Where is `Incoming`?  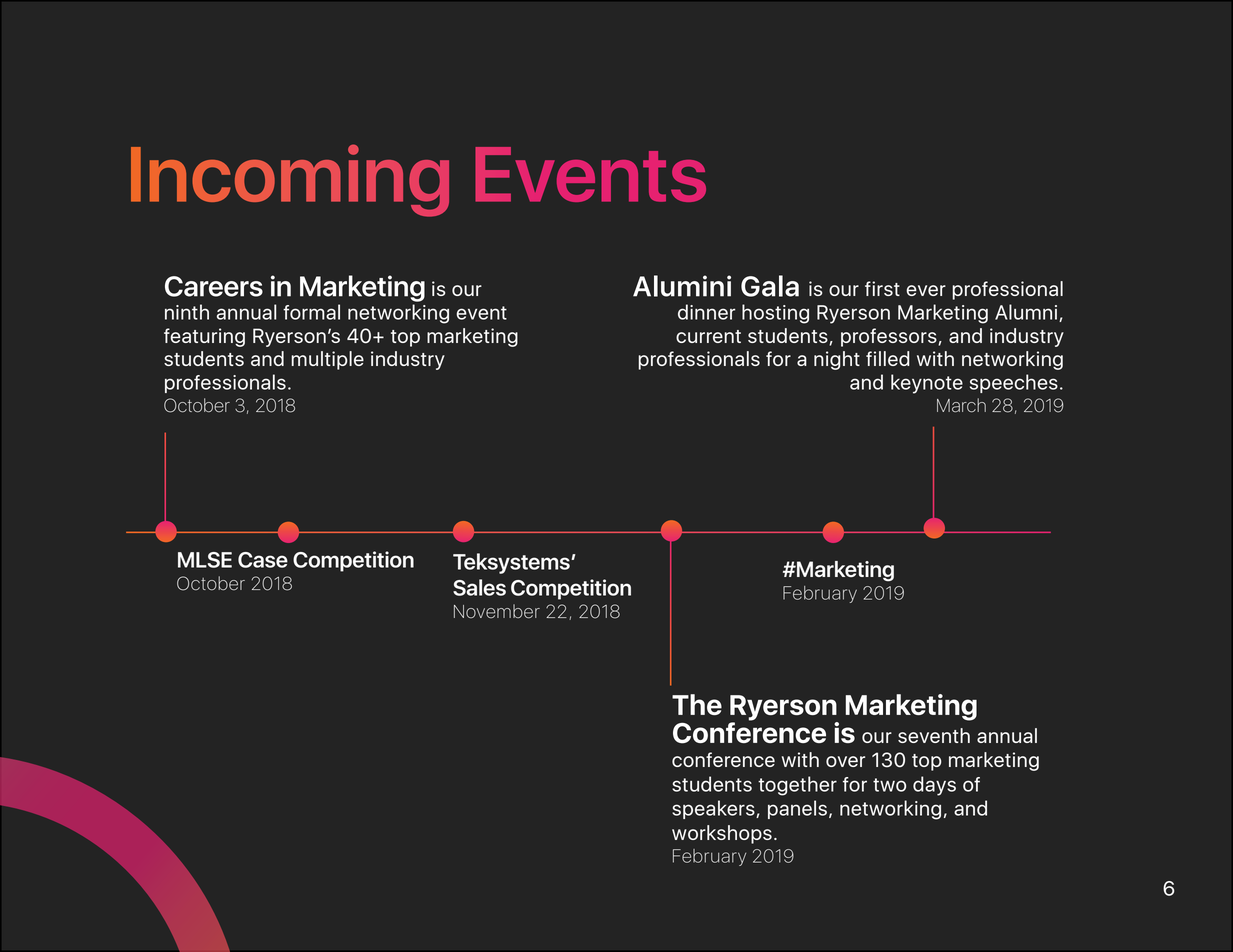
Incoming is located at coordinates (290, 180).
